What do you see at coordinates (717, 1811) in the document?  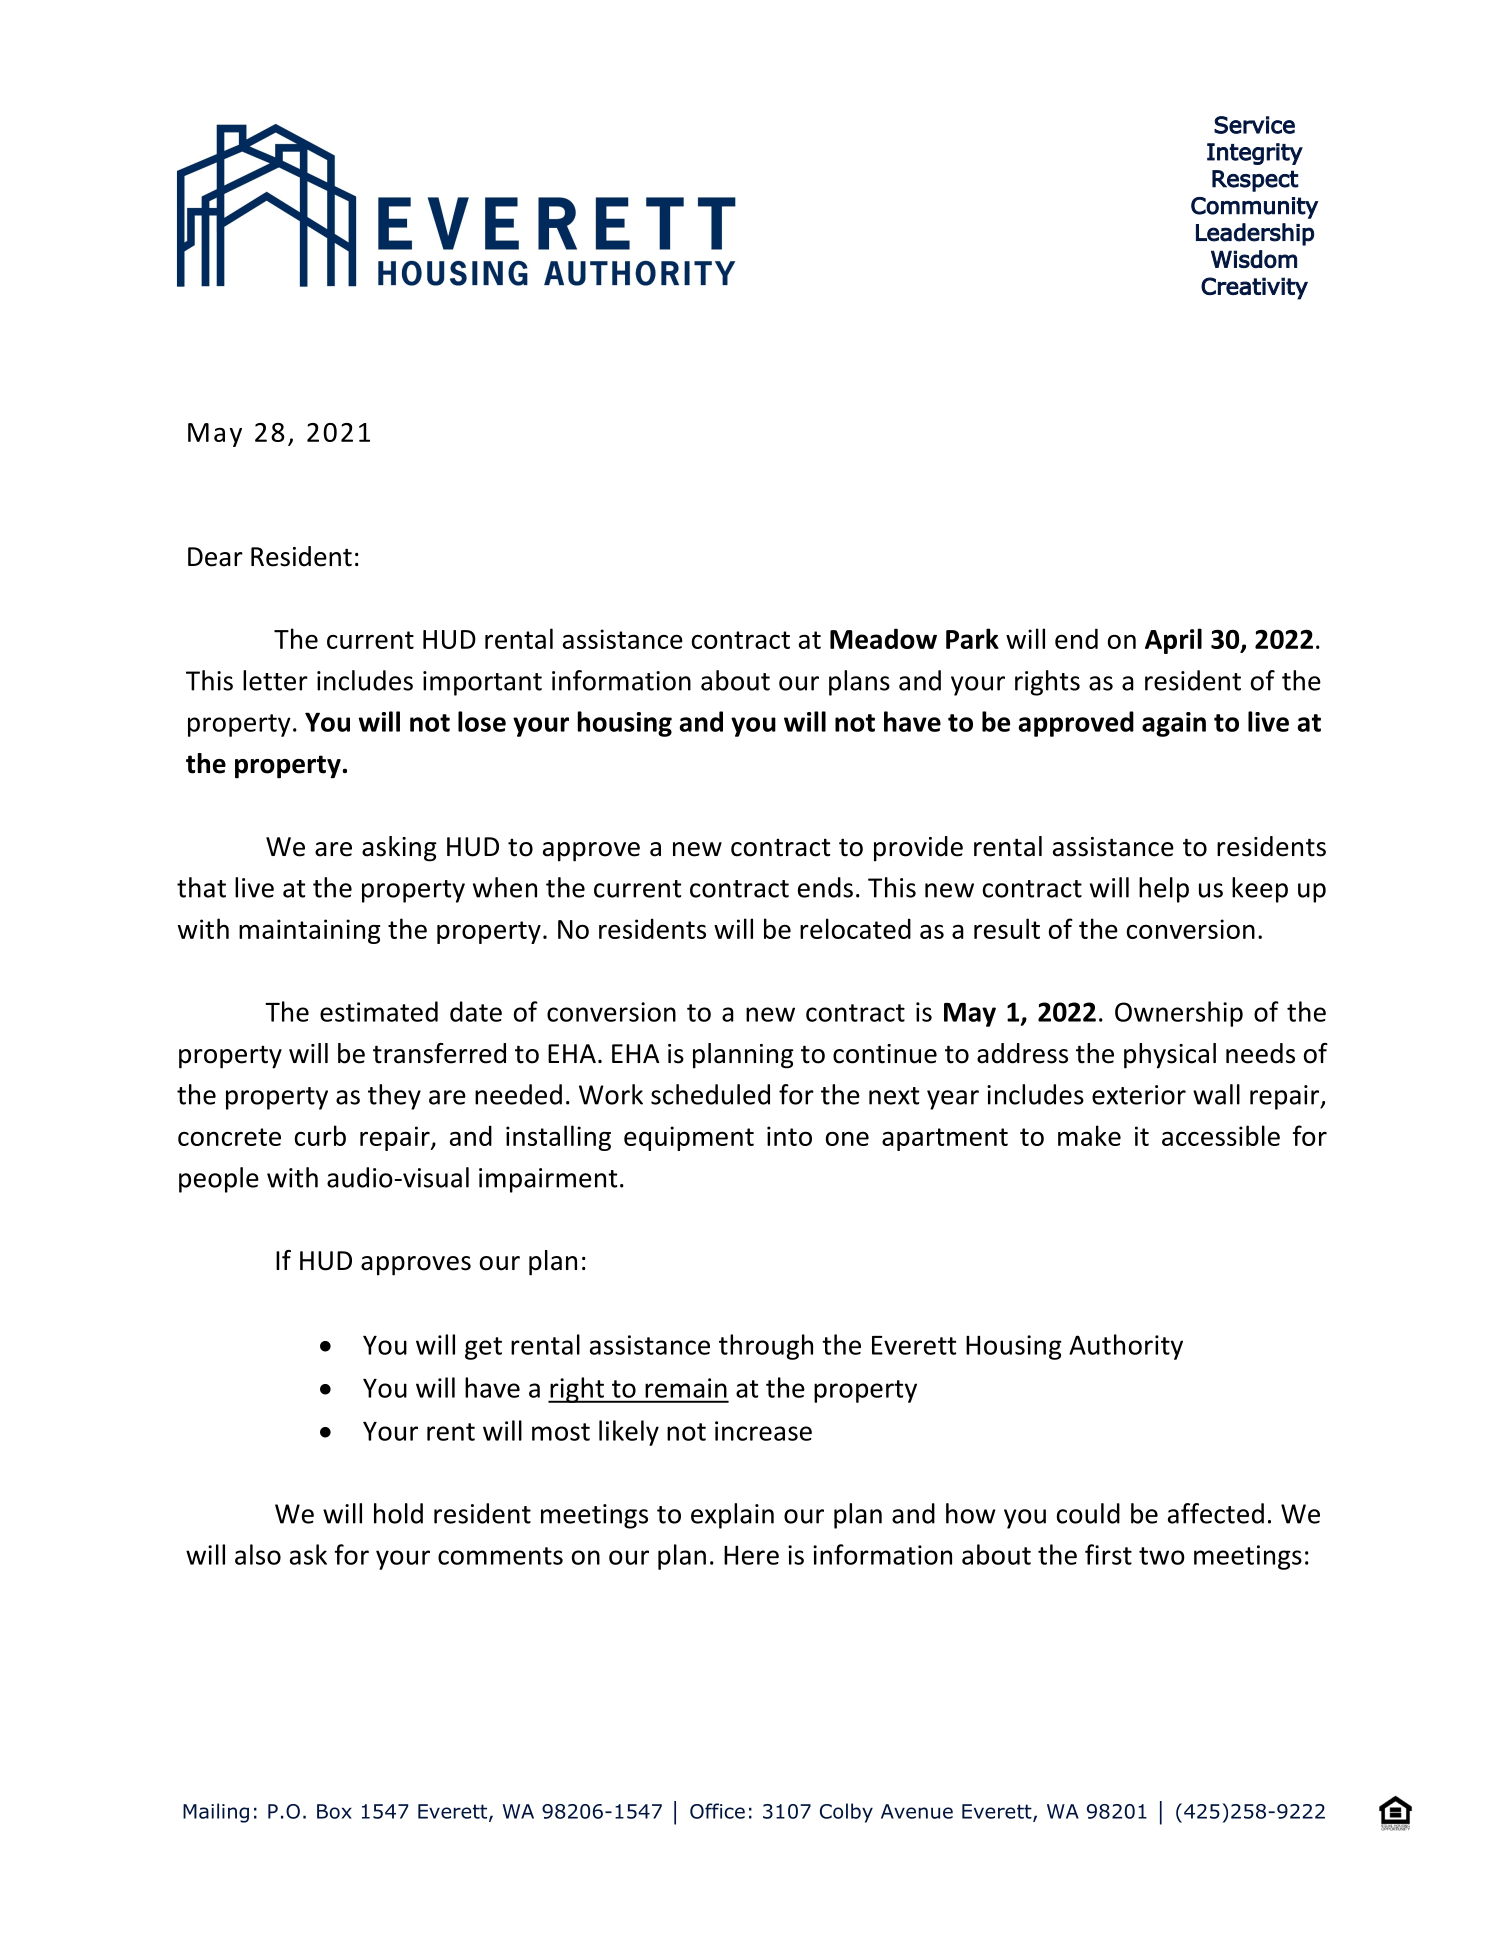 I see `Office` at bounding box center [717, 1811].
